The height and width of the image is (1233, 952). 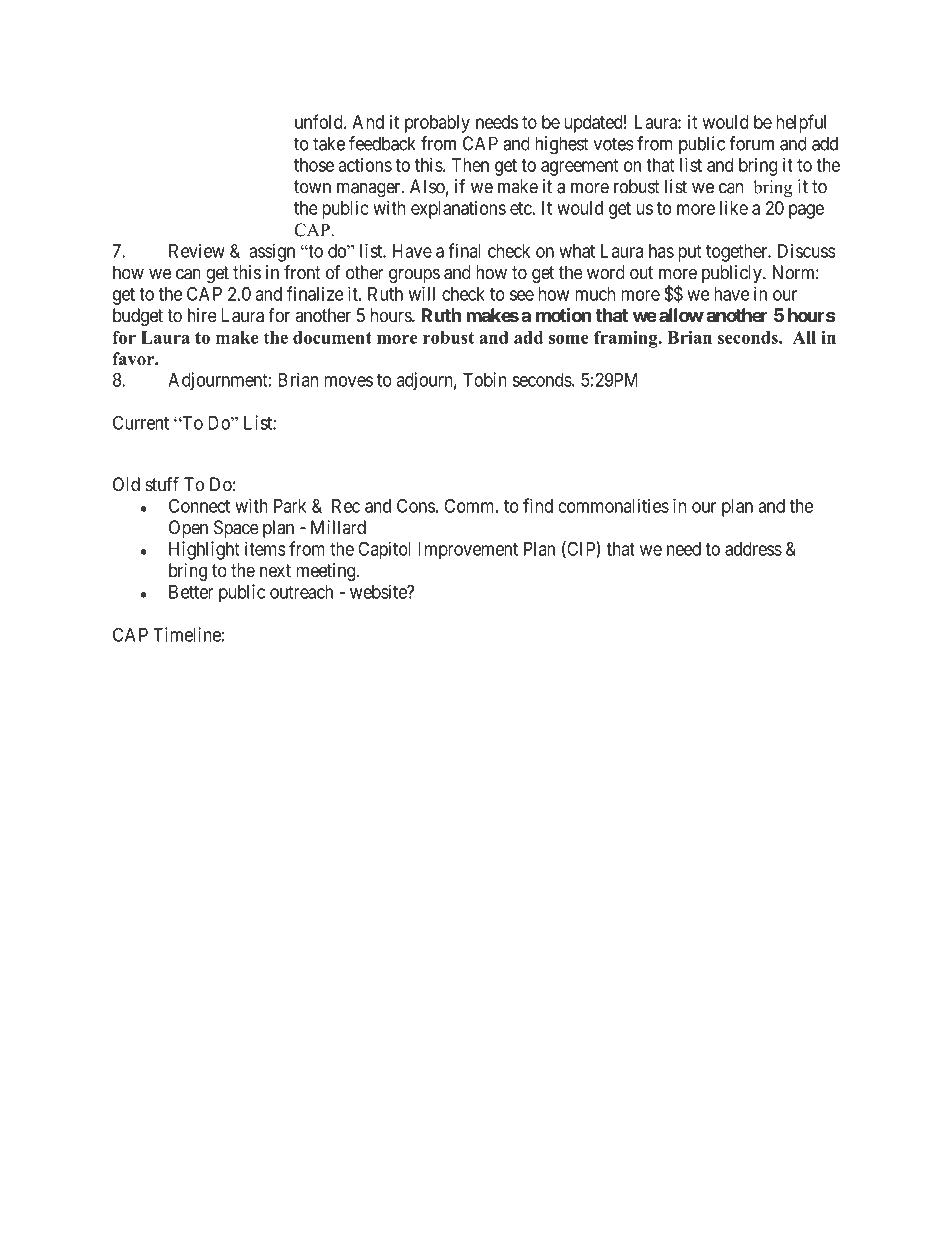 I want to click on framing, so click(x=627, y=339).
